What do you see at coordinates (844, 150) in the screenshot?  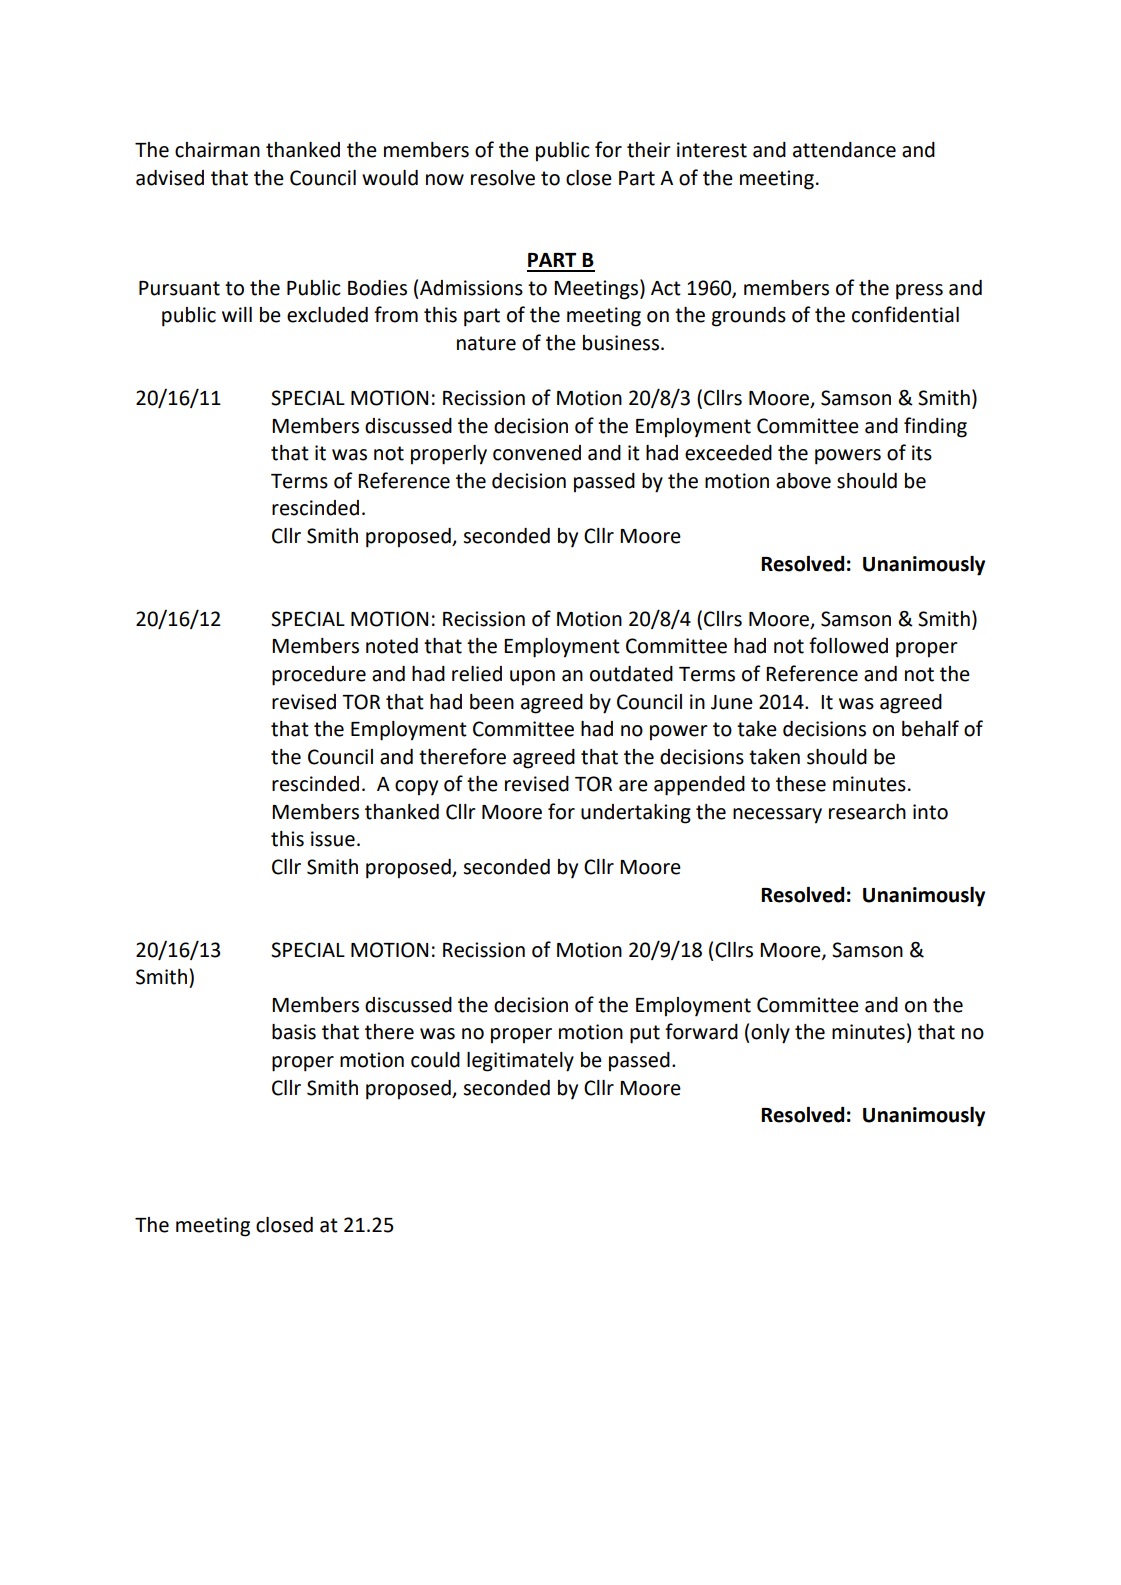 I see `attendance` at bounding box center [844, 150].
